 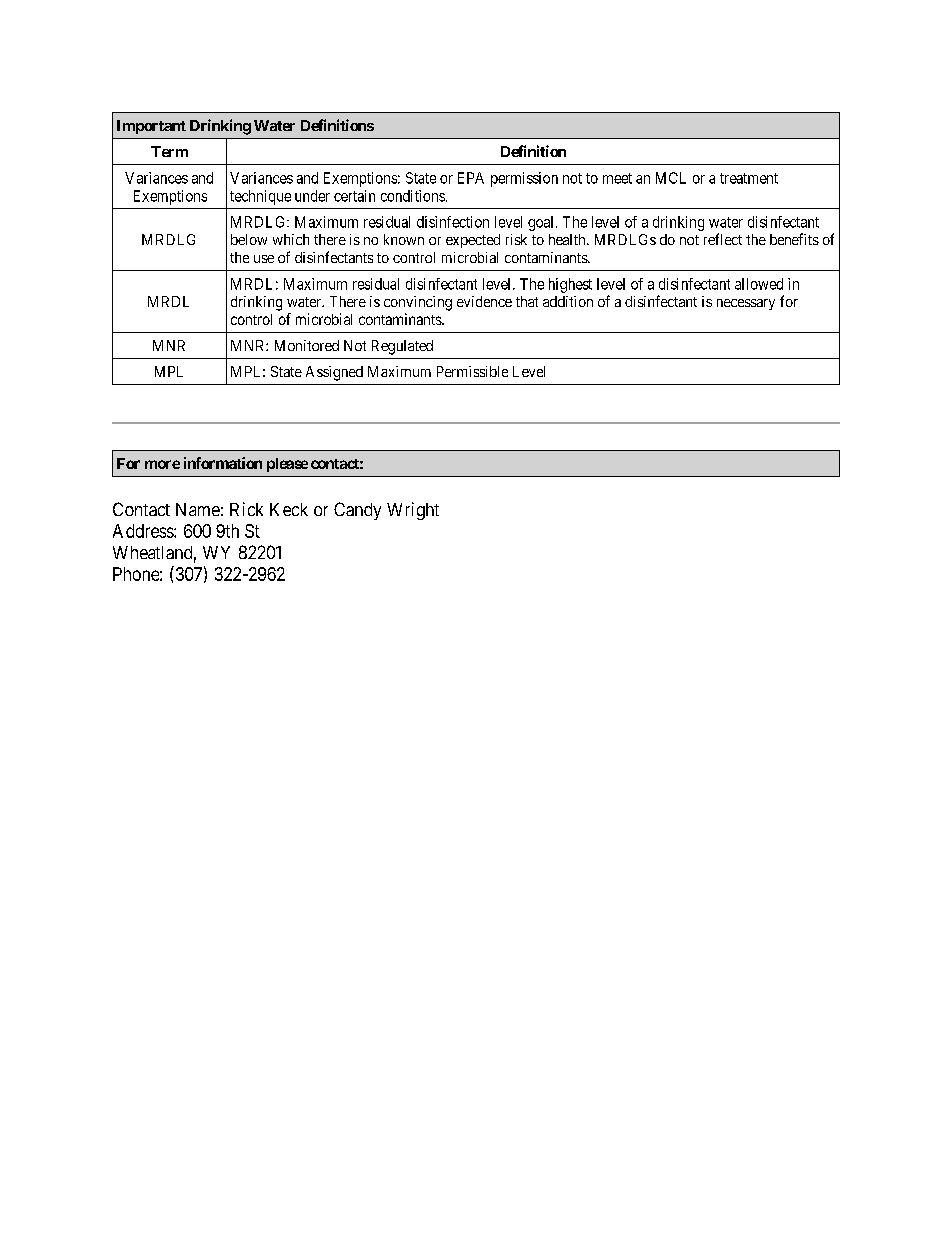 What do you see at coordinates (471, 178) in the screenshot?
I see `EPA` at bounding box center [471, 178].
